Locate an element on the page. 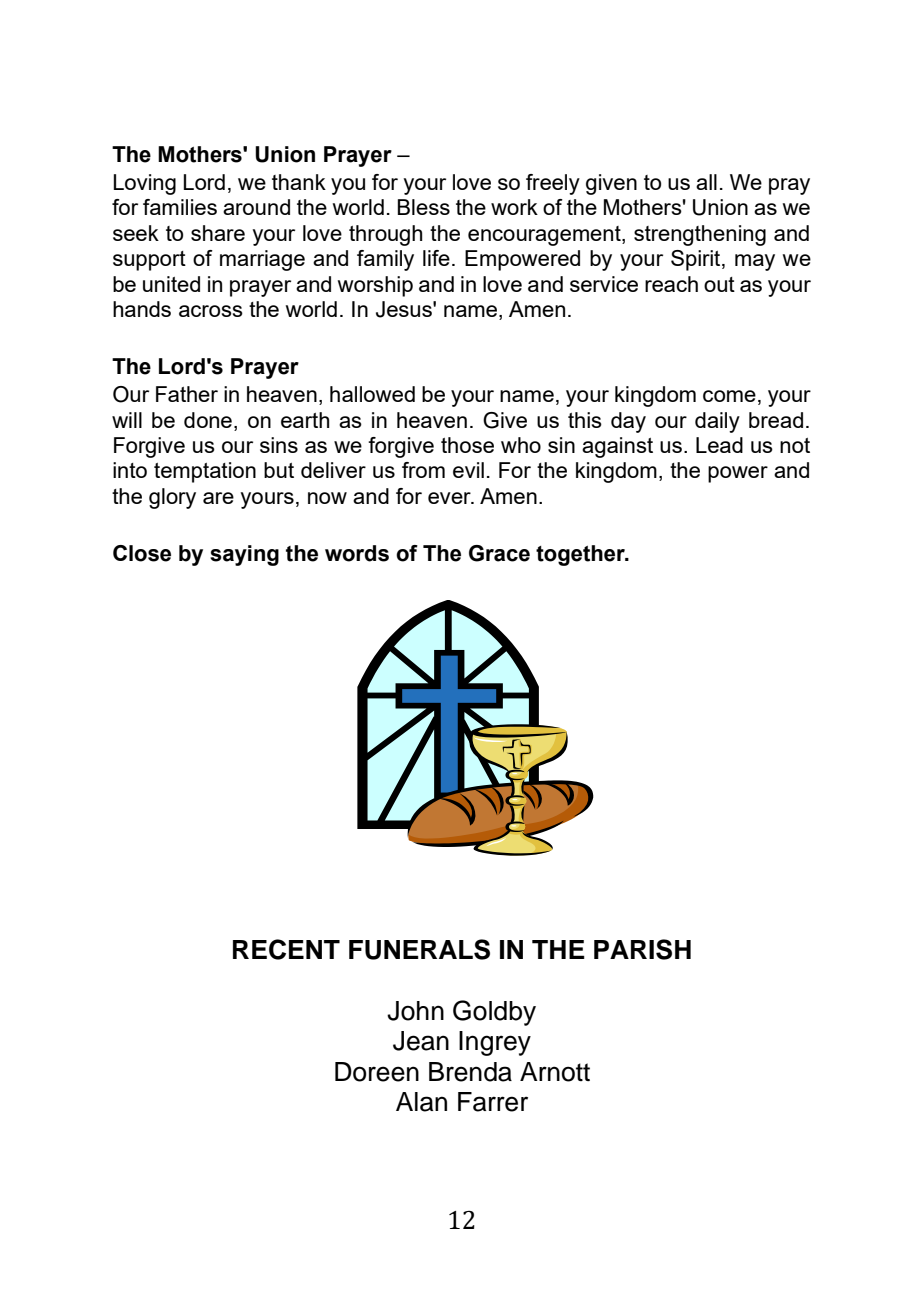 This document has width=924, height=1313. families is located at coordinates (180, 207).
